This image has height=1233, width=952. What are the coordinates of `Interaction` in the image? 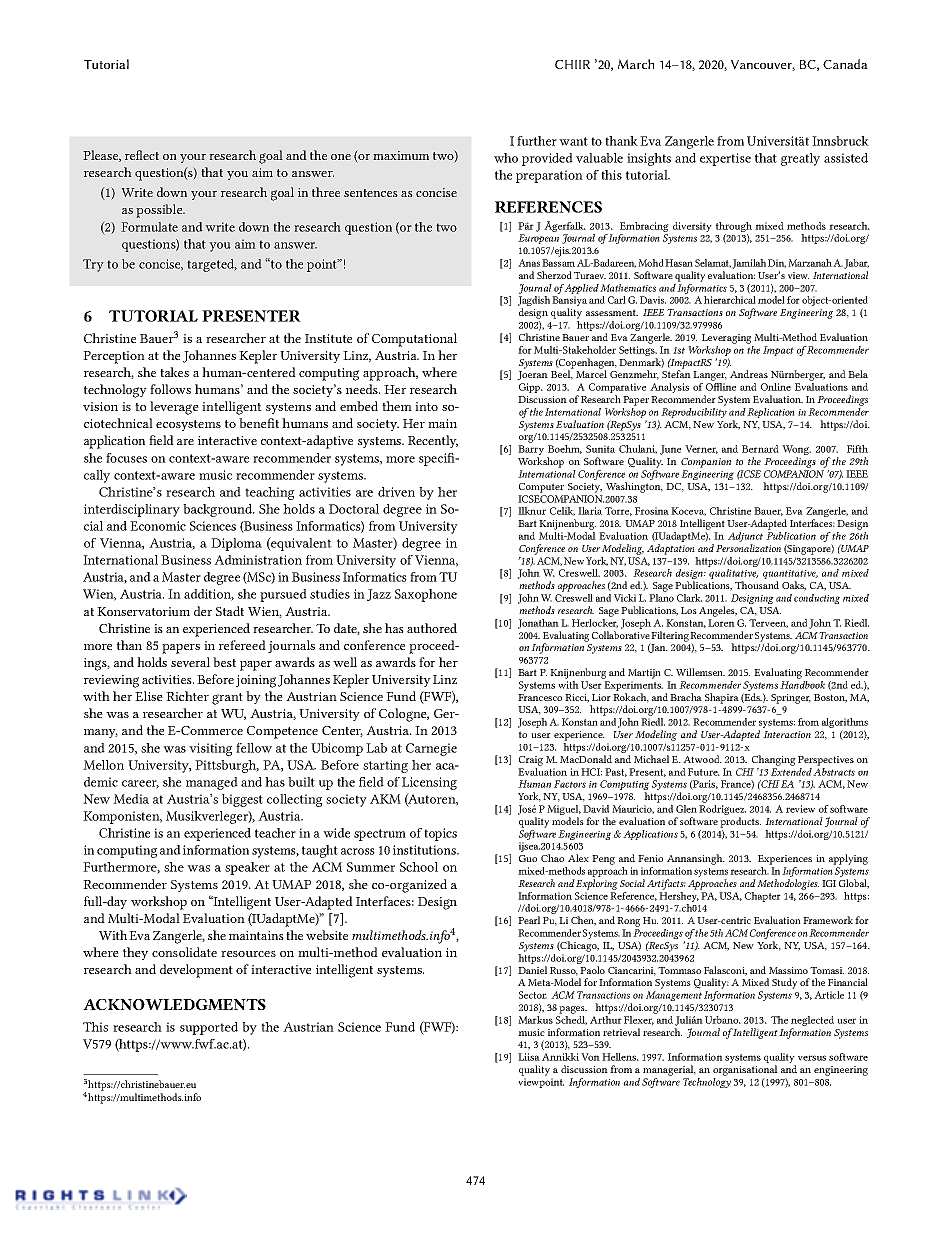 It's located at (787, 734).
